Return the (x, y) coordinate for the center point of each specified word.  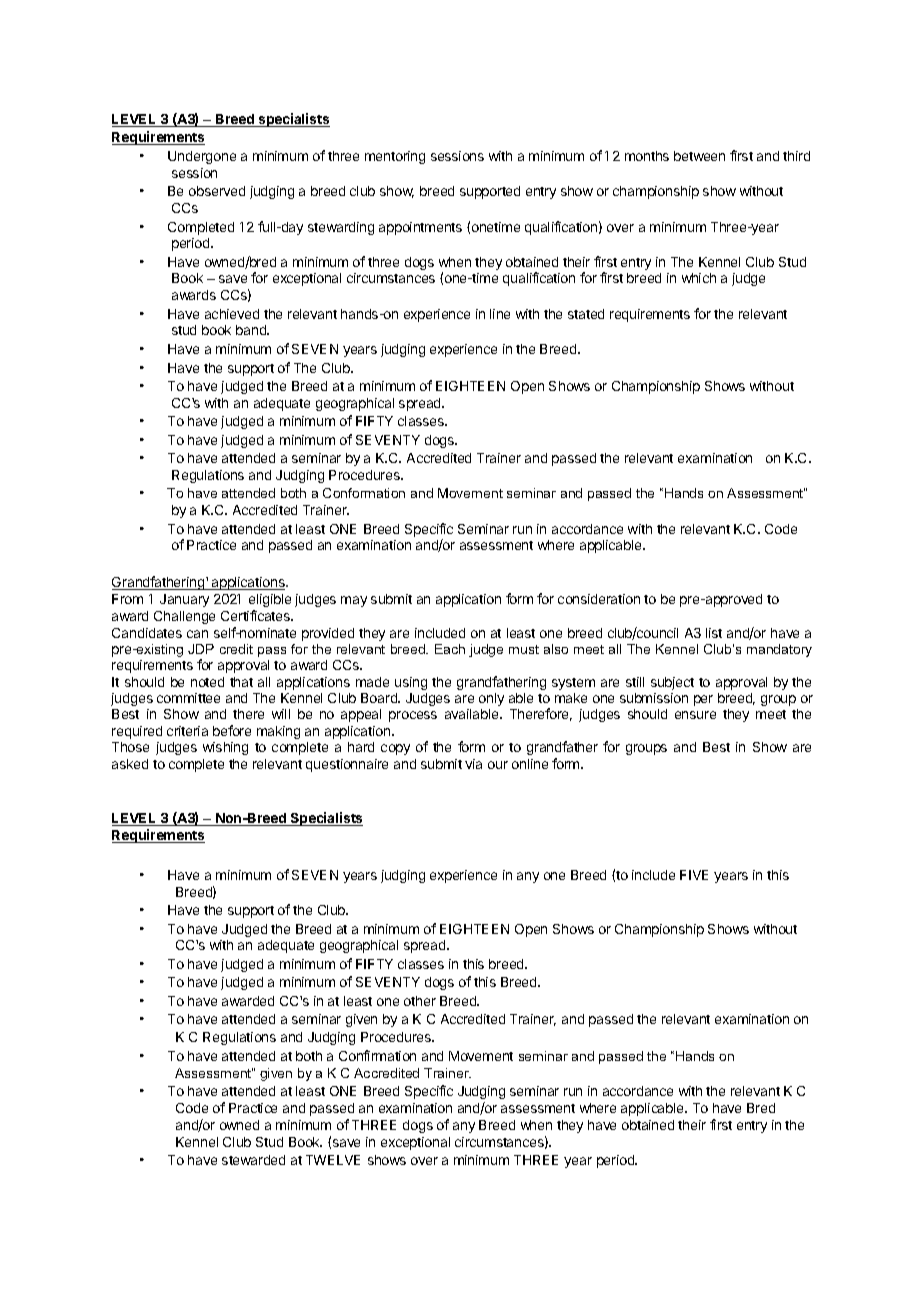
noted (207, 682)
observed (217, 191)
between (699, 156)
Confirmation (377, 1055)
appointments (420, 228)
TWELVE (333, 1160)
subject (672, 683)
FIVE (694, 875)
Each (450, 649)
